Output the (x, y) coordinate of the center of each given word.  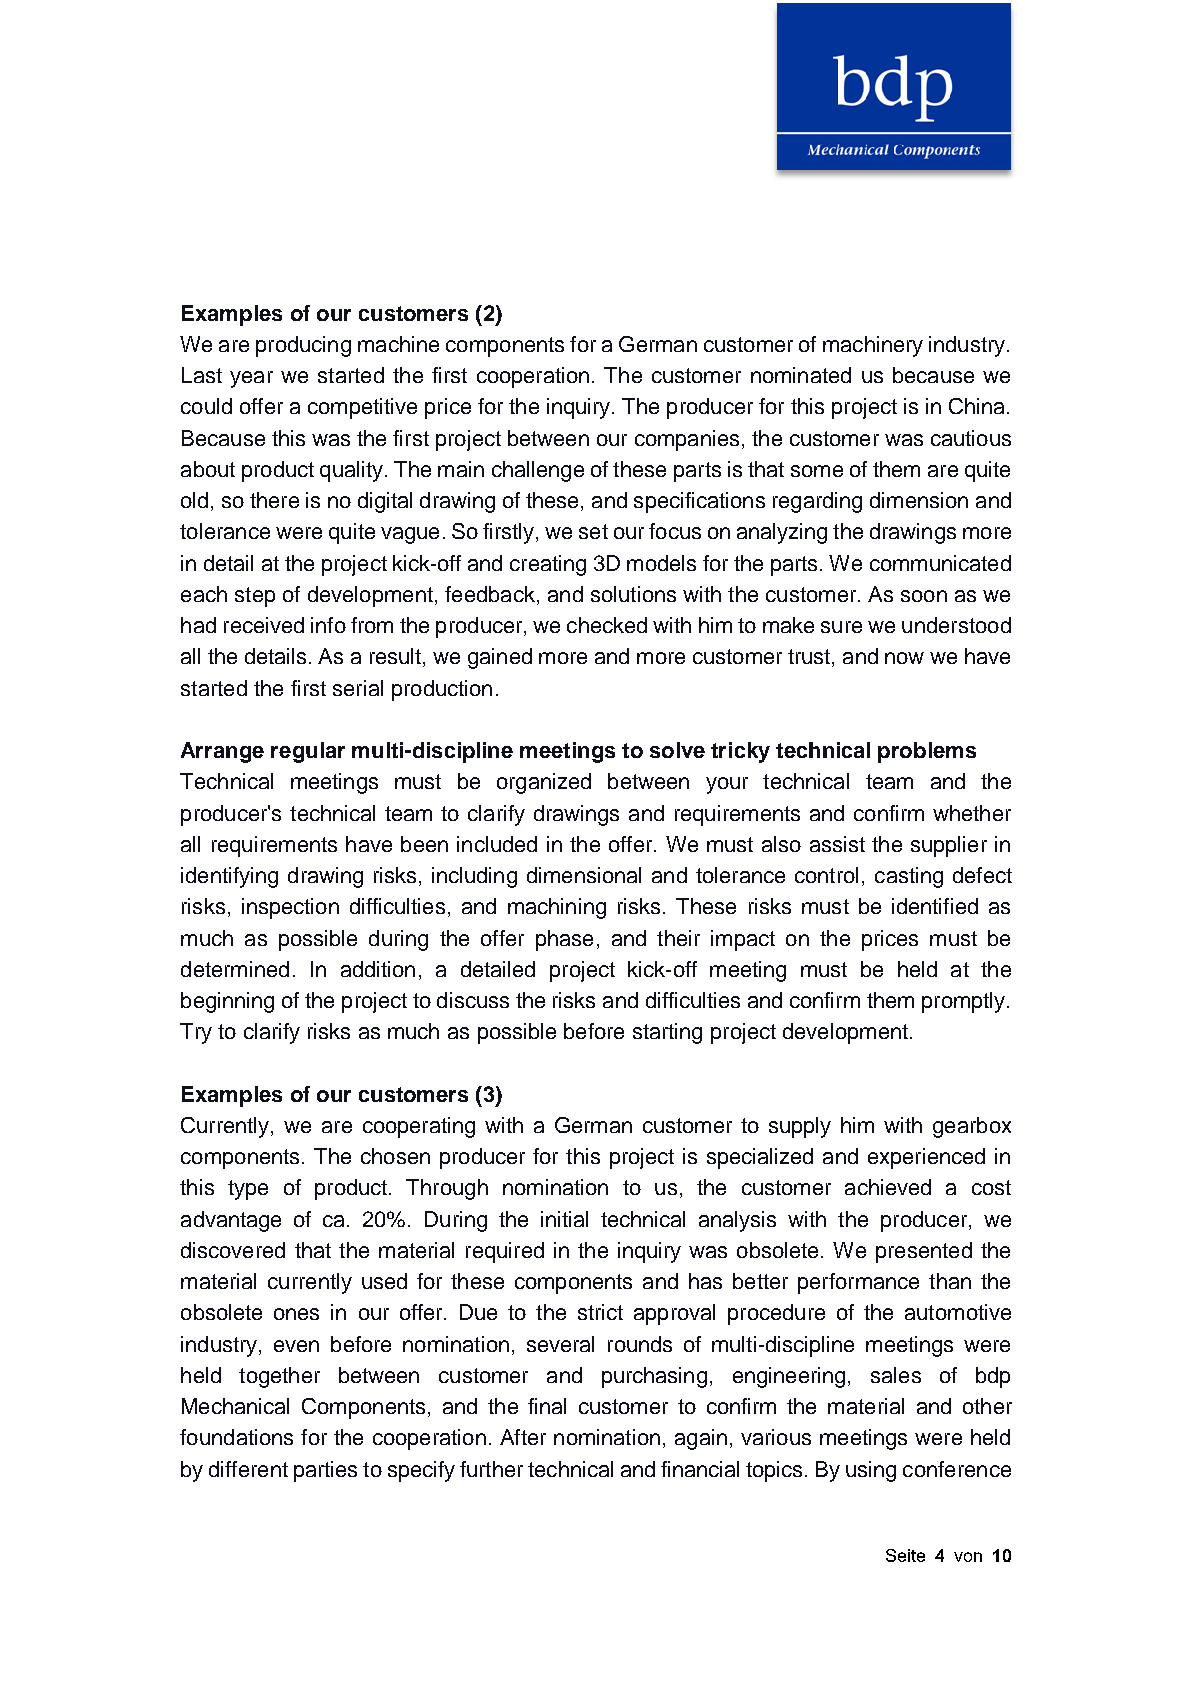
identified (935, 906)
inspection (290, 908)
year (251, 379)
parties (325, 1471)
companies (687, 440)
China (976, 406)
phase (564, 940)
